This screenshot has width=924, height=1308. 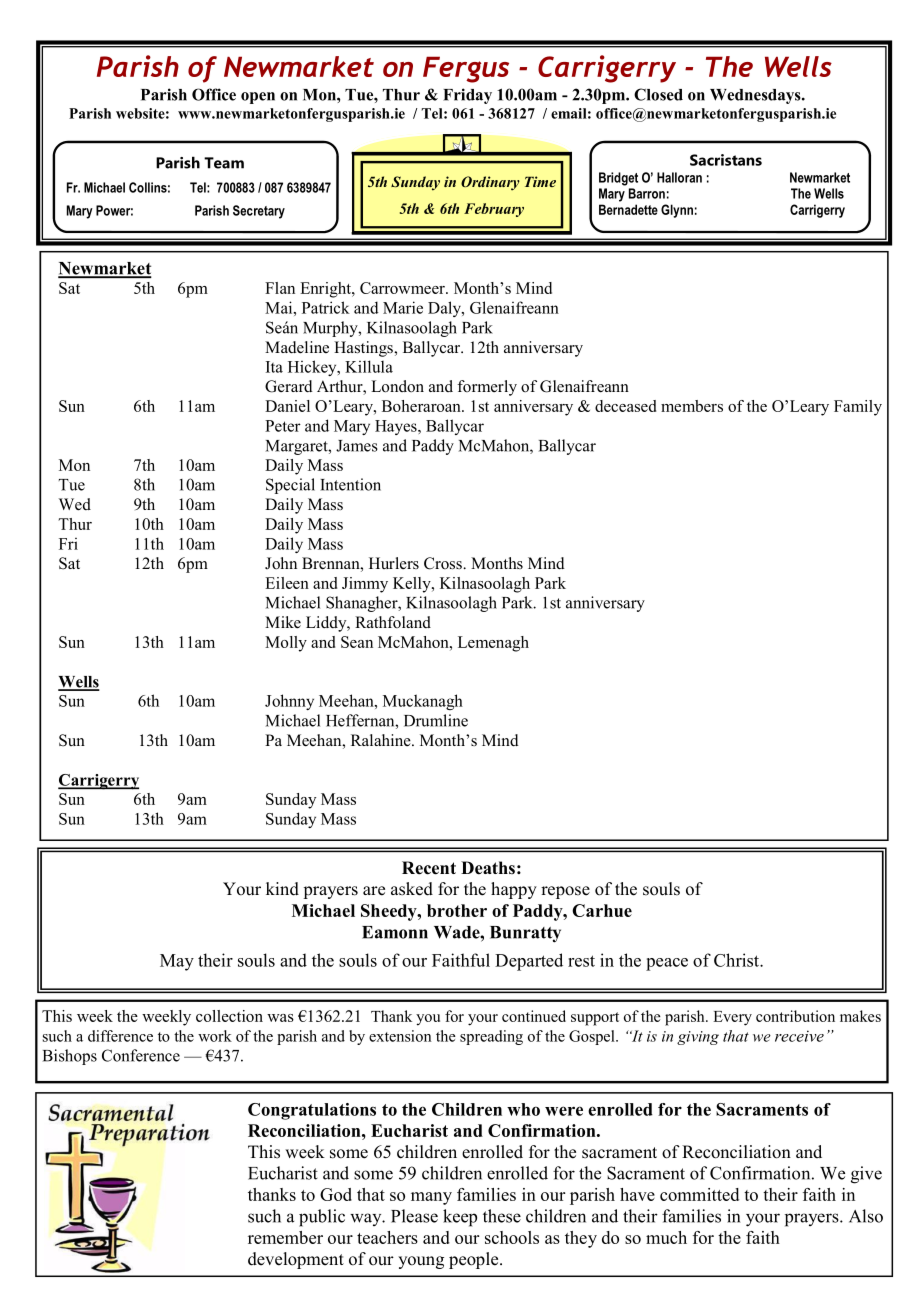 I want to click on Deaths, so click(x=488, y=868).
